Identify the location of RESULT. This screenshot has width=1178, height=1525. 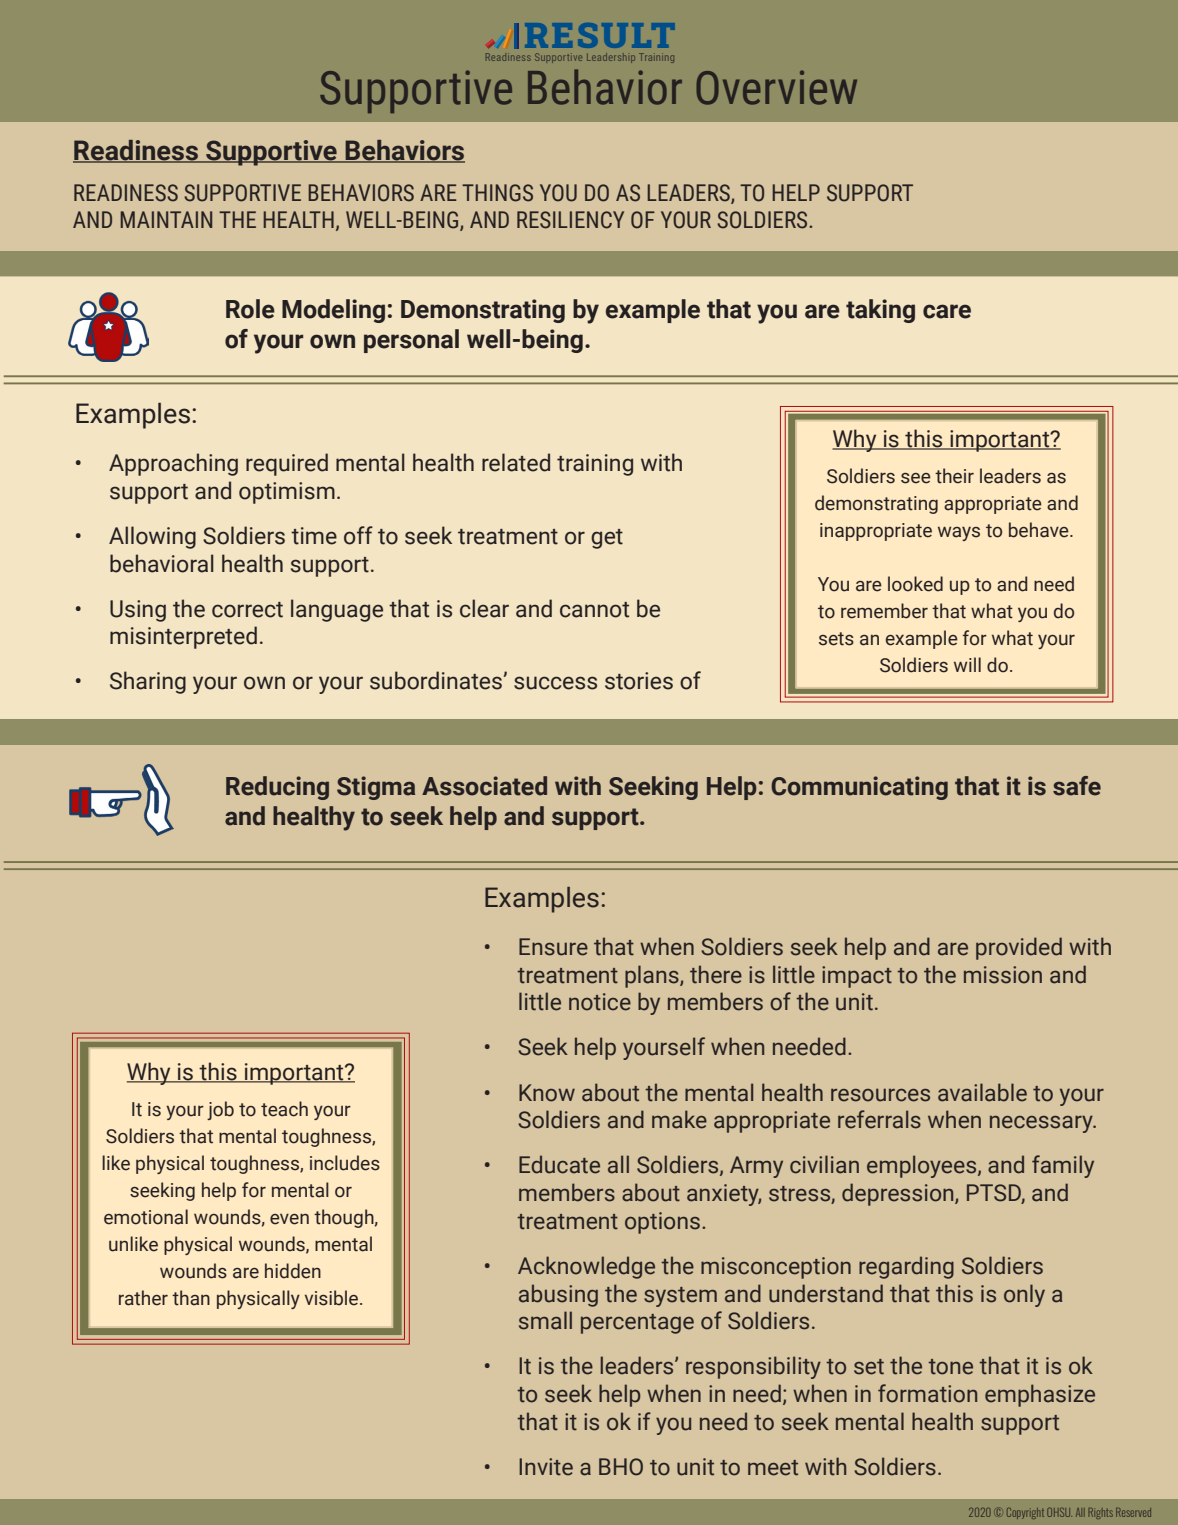
(600, 35).
